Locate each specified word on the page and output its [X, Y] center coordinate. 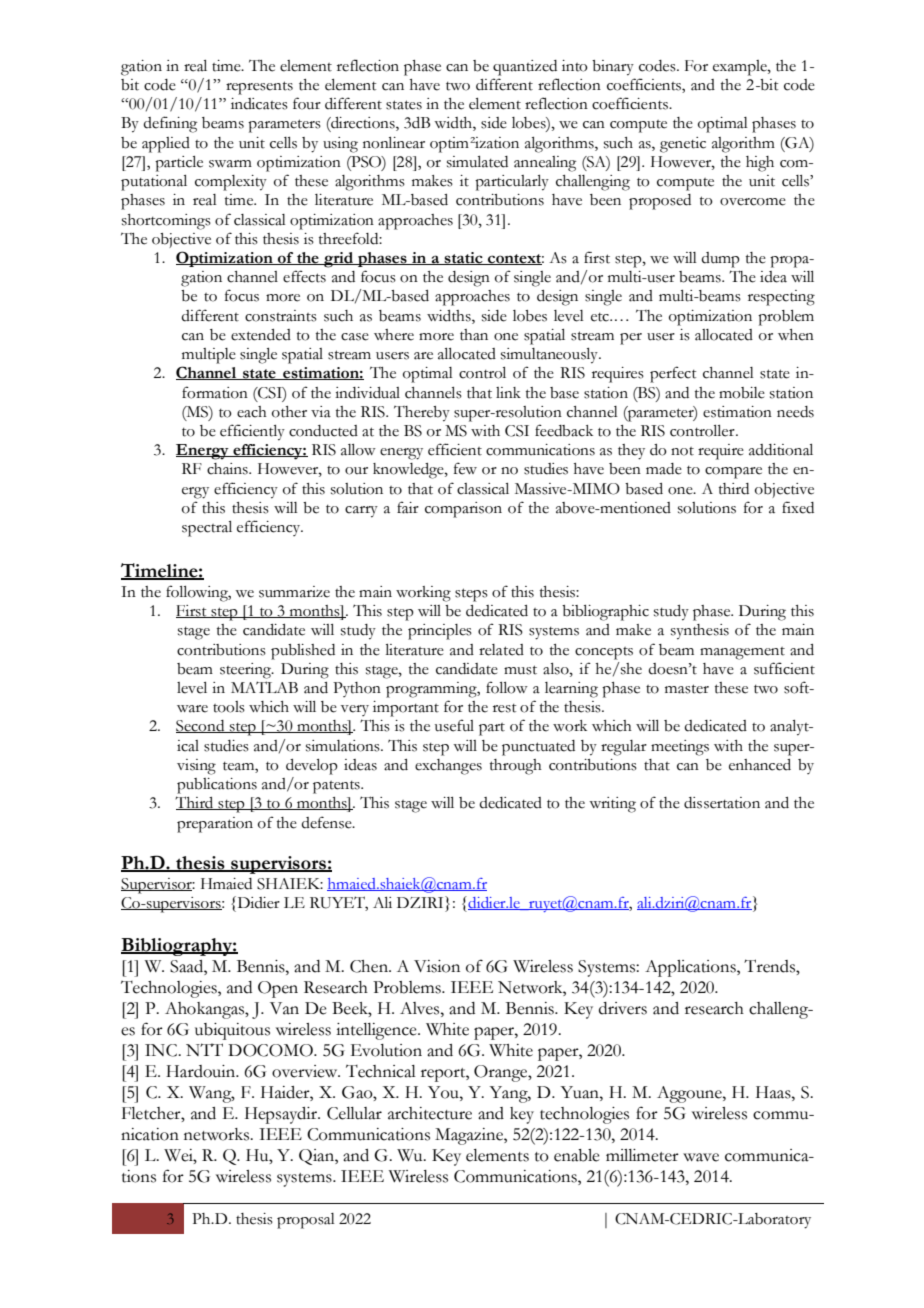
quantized [525, 68]
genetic [683, 145]
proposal [306, 1221]
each [252, 412]
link [508, 392]
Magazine [470, 1136]
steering [246, 671]
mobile [742, 393]
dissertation [722, 803]
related [501, 650]
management [742, 653]
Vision [437, 966]
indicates [259, 104]
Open [278, 989]
